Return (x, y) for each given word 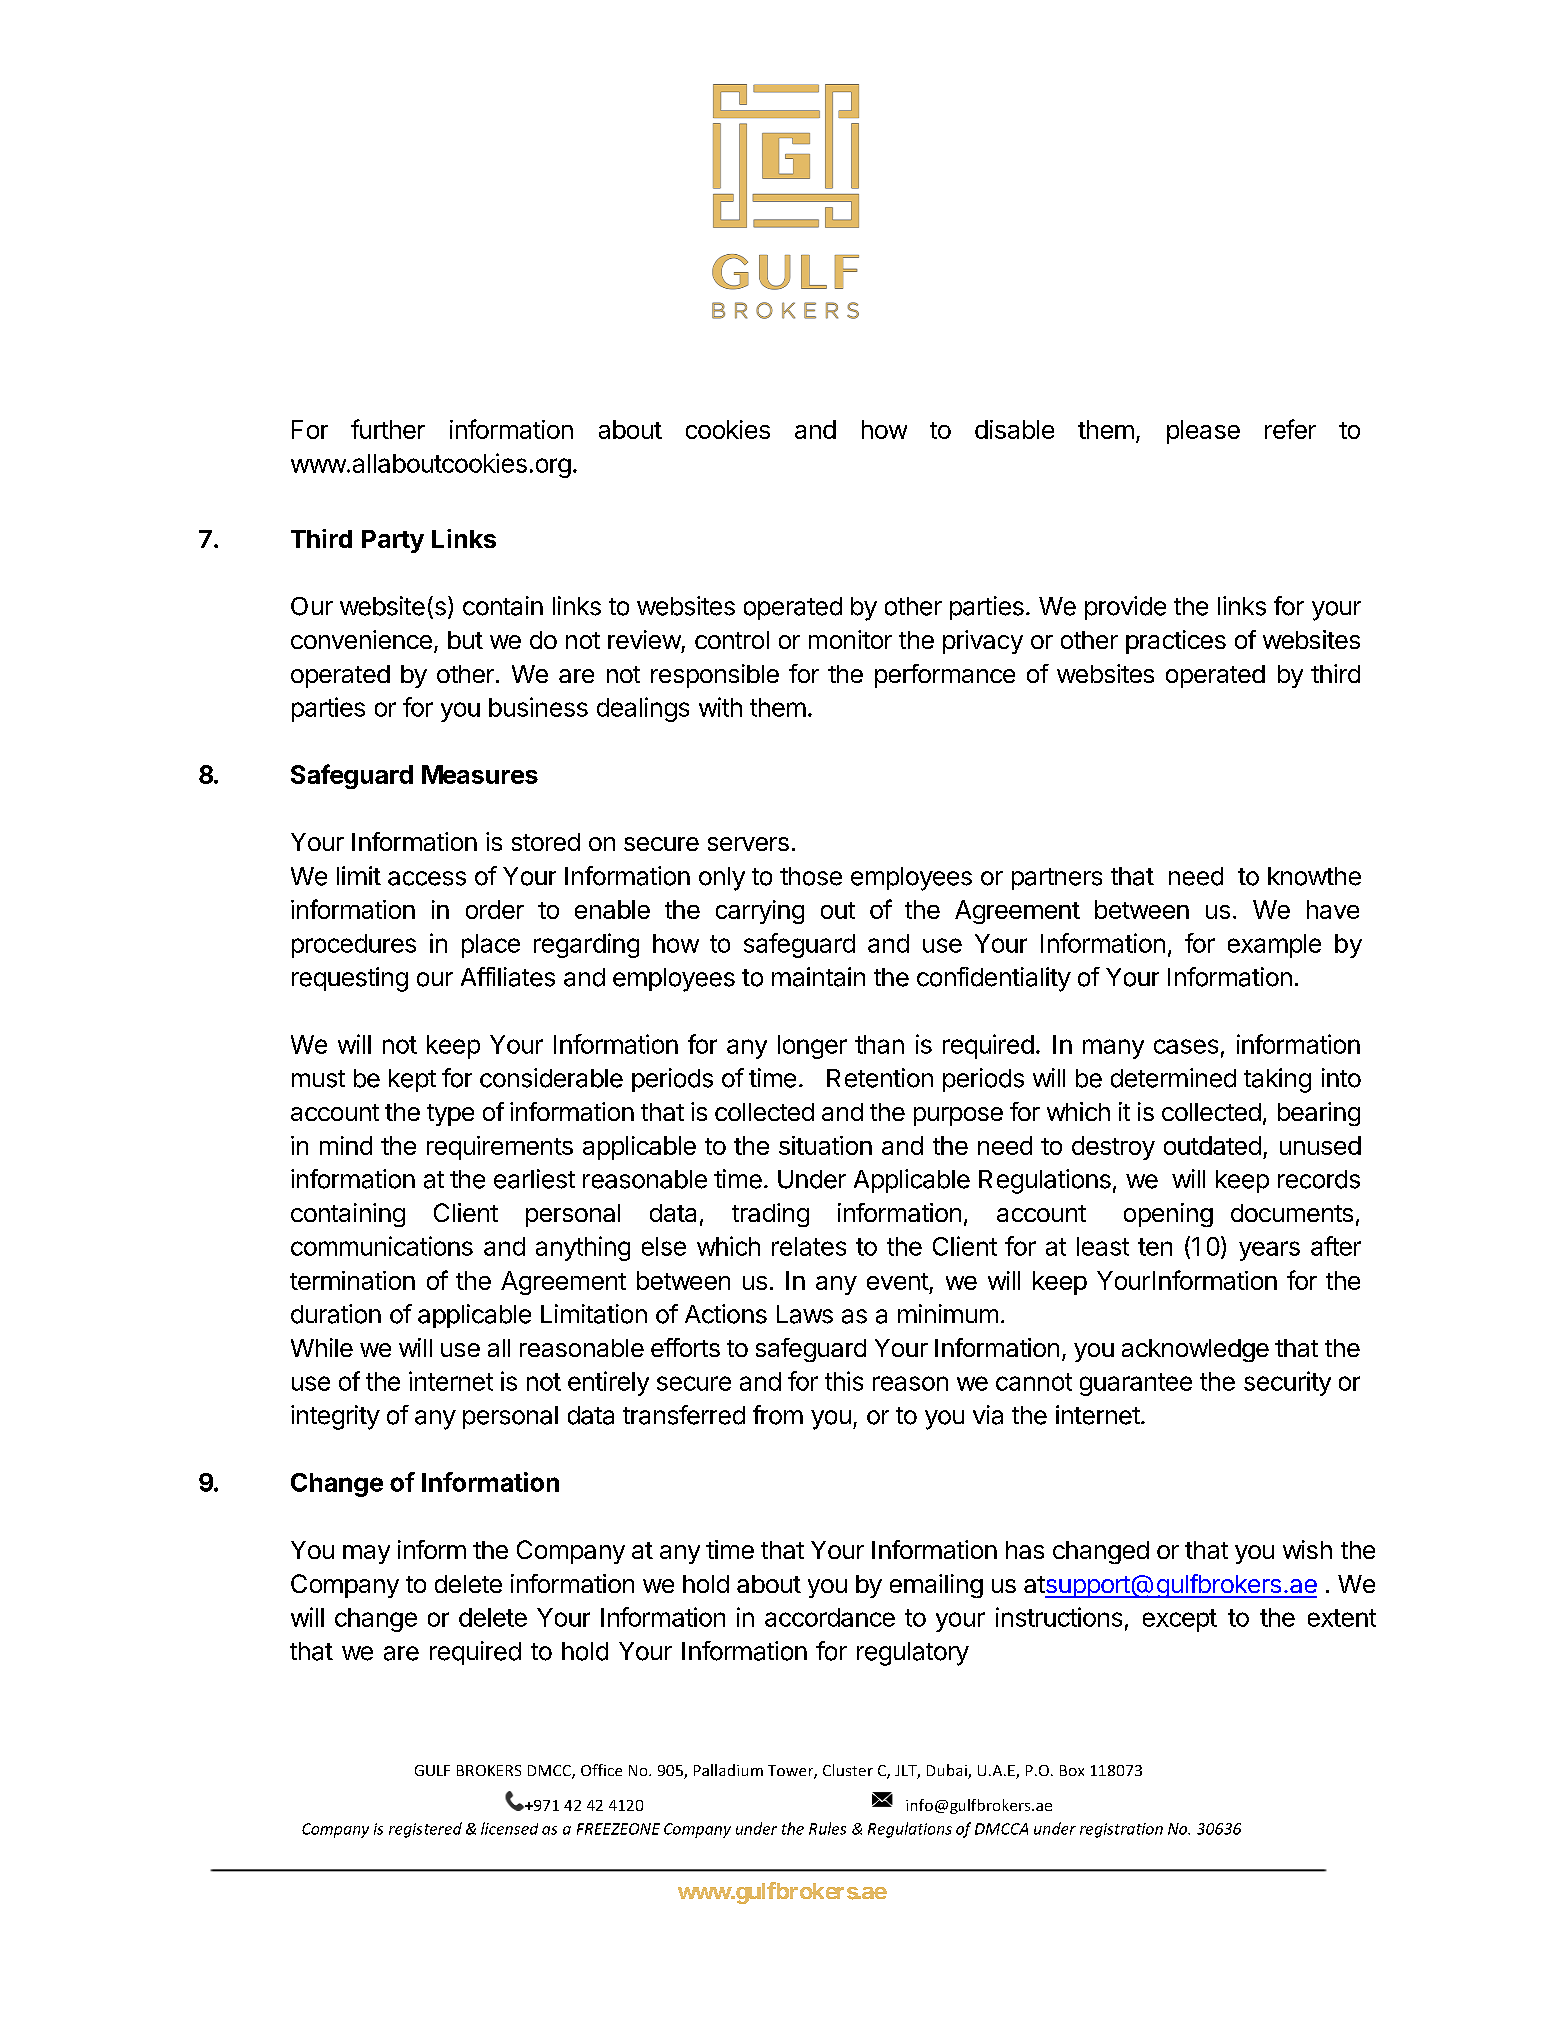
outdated (1212, 1145)
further (388, 429)
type (450, 1115)
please (1203, 432)
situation (825, 1145)
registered (425, 1830)
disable (1014, 429)
